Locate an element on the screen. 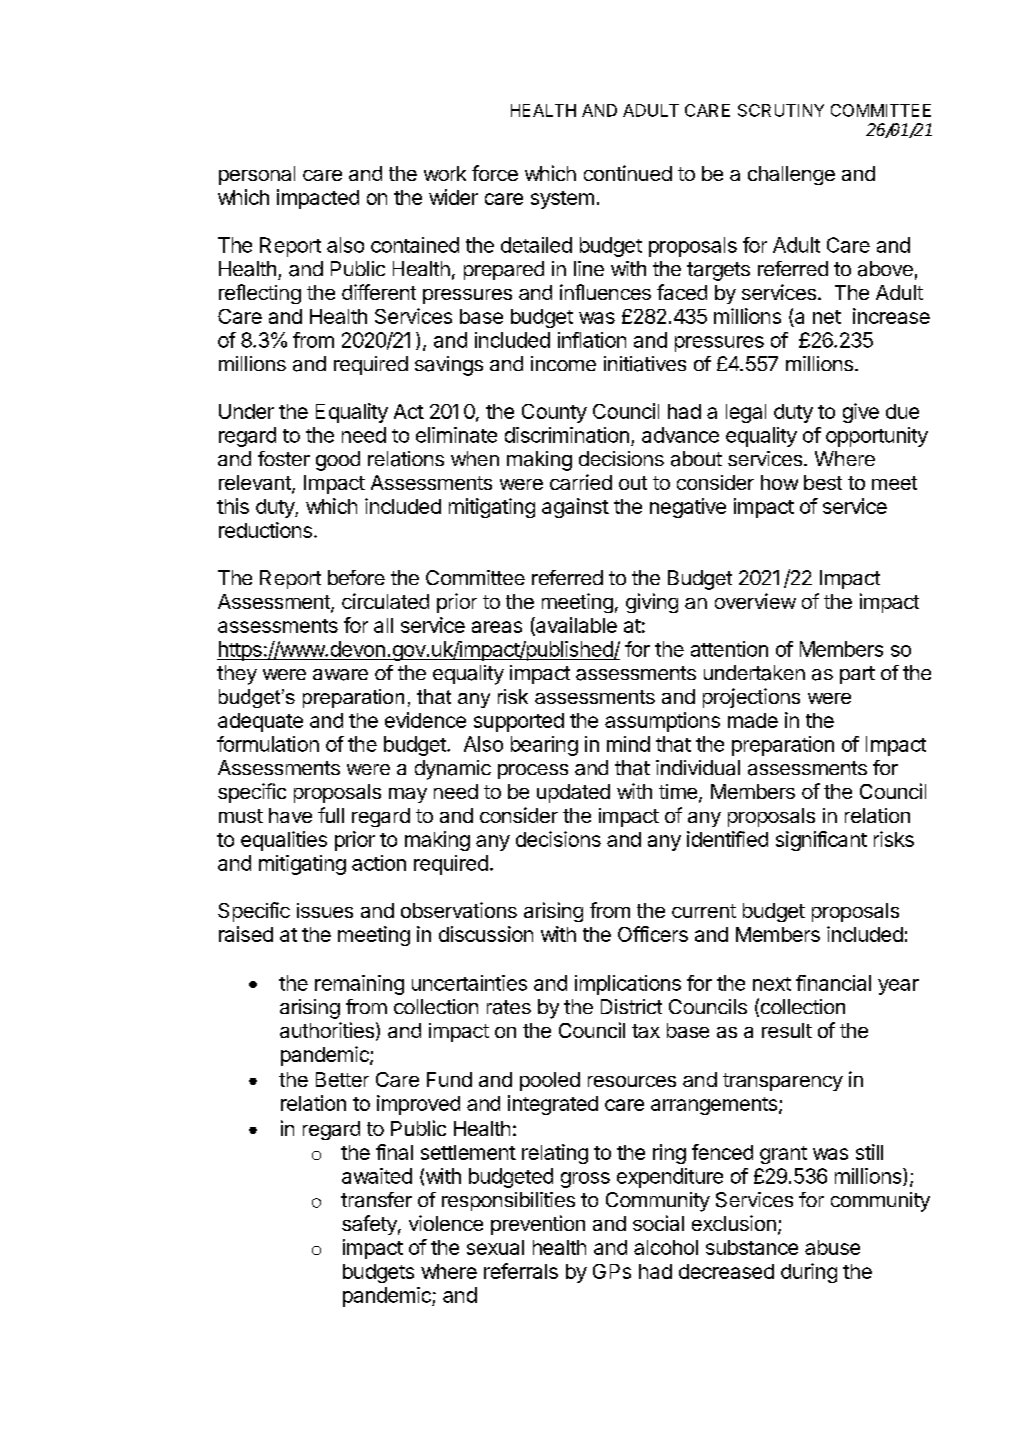 This screenshot has width=1026, height=1450. system is located at coordinates (562, 200).
